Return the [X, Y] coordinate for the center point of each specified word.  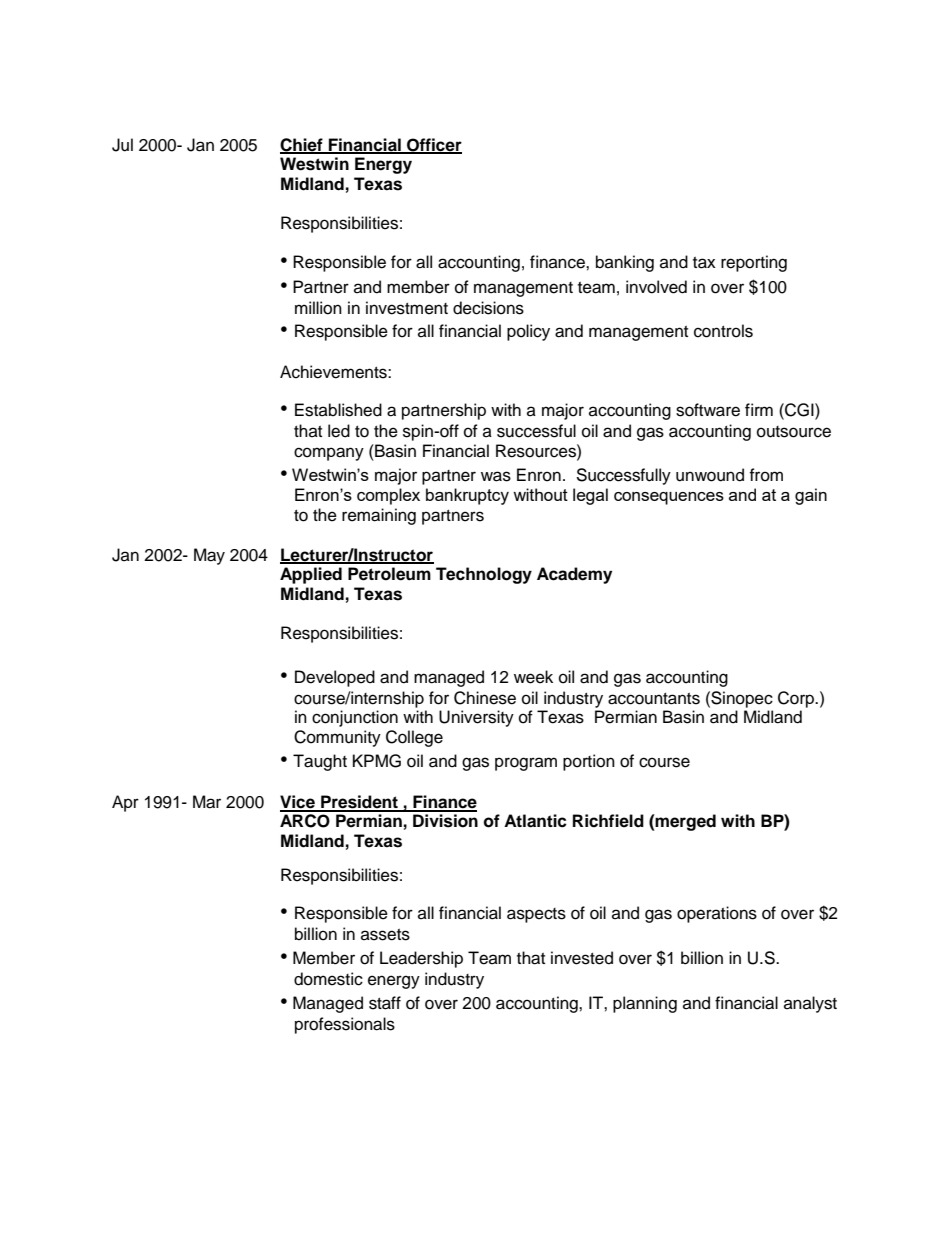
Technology [484, 575]
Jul [122, 145]
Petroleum [389, 574]
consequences [669, 498]
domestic [328, 979]
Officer [433, 145]
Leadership [421, 959]
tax [704, 263]
